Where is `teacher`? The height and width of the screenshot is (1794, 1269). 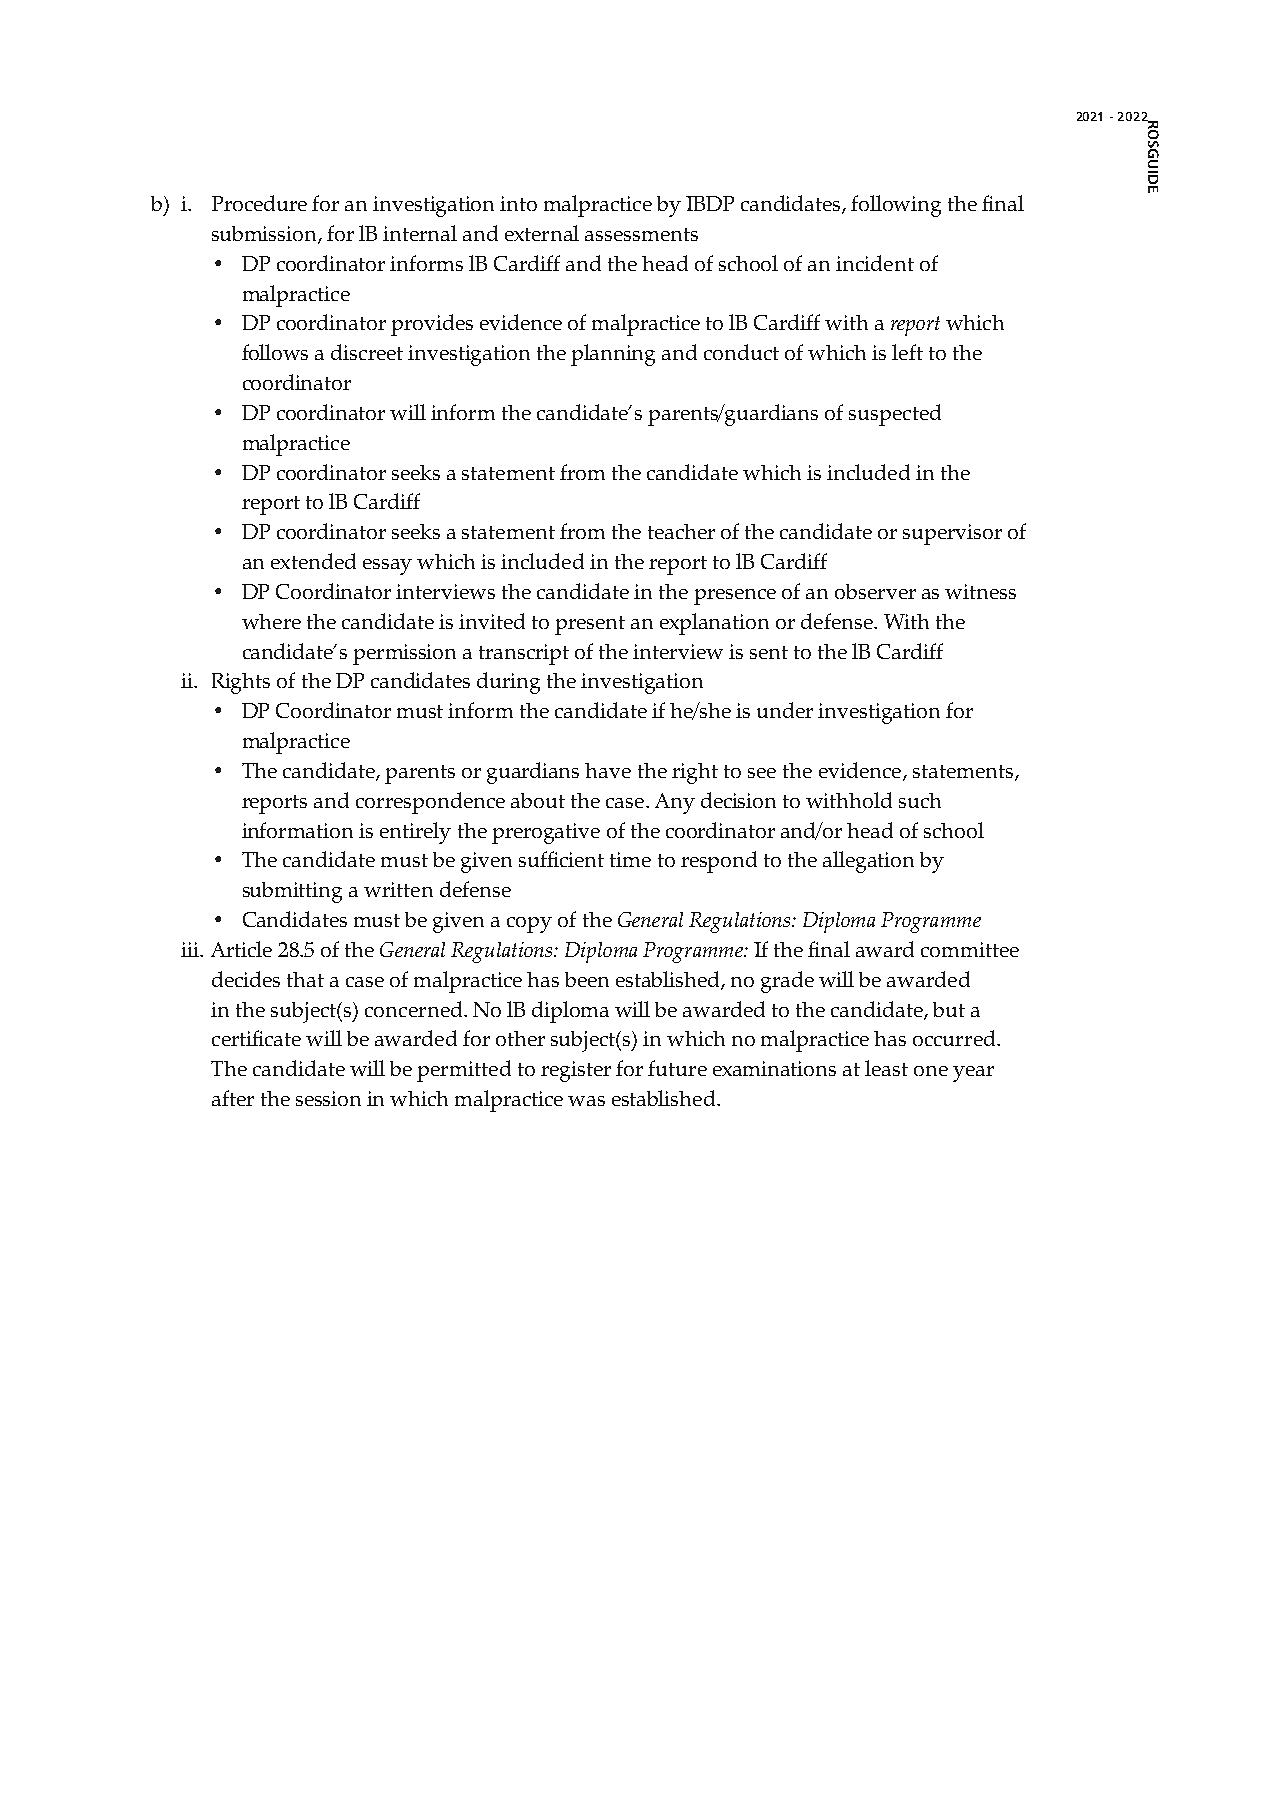 teacher is located at coordinates (681, 531).
